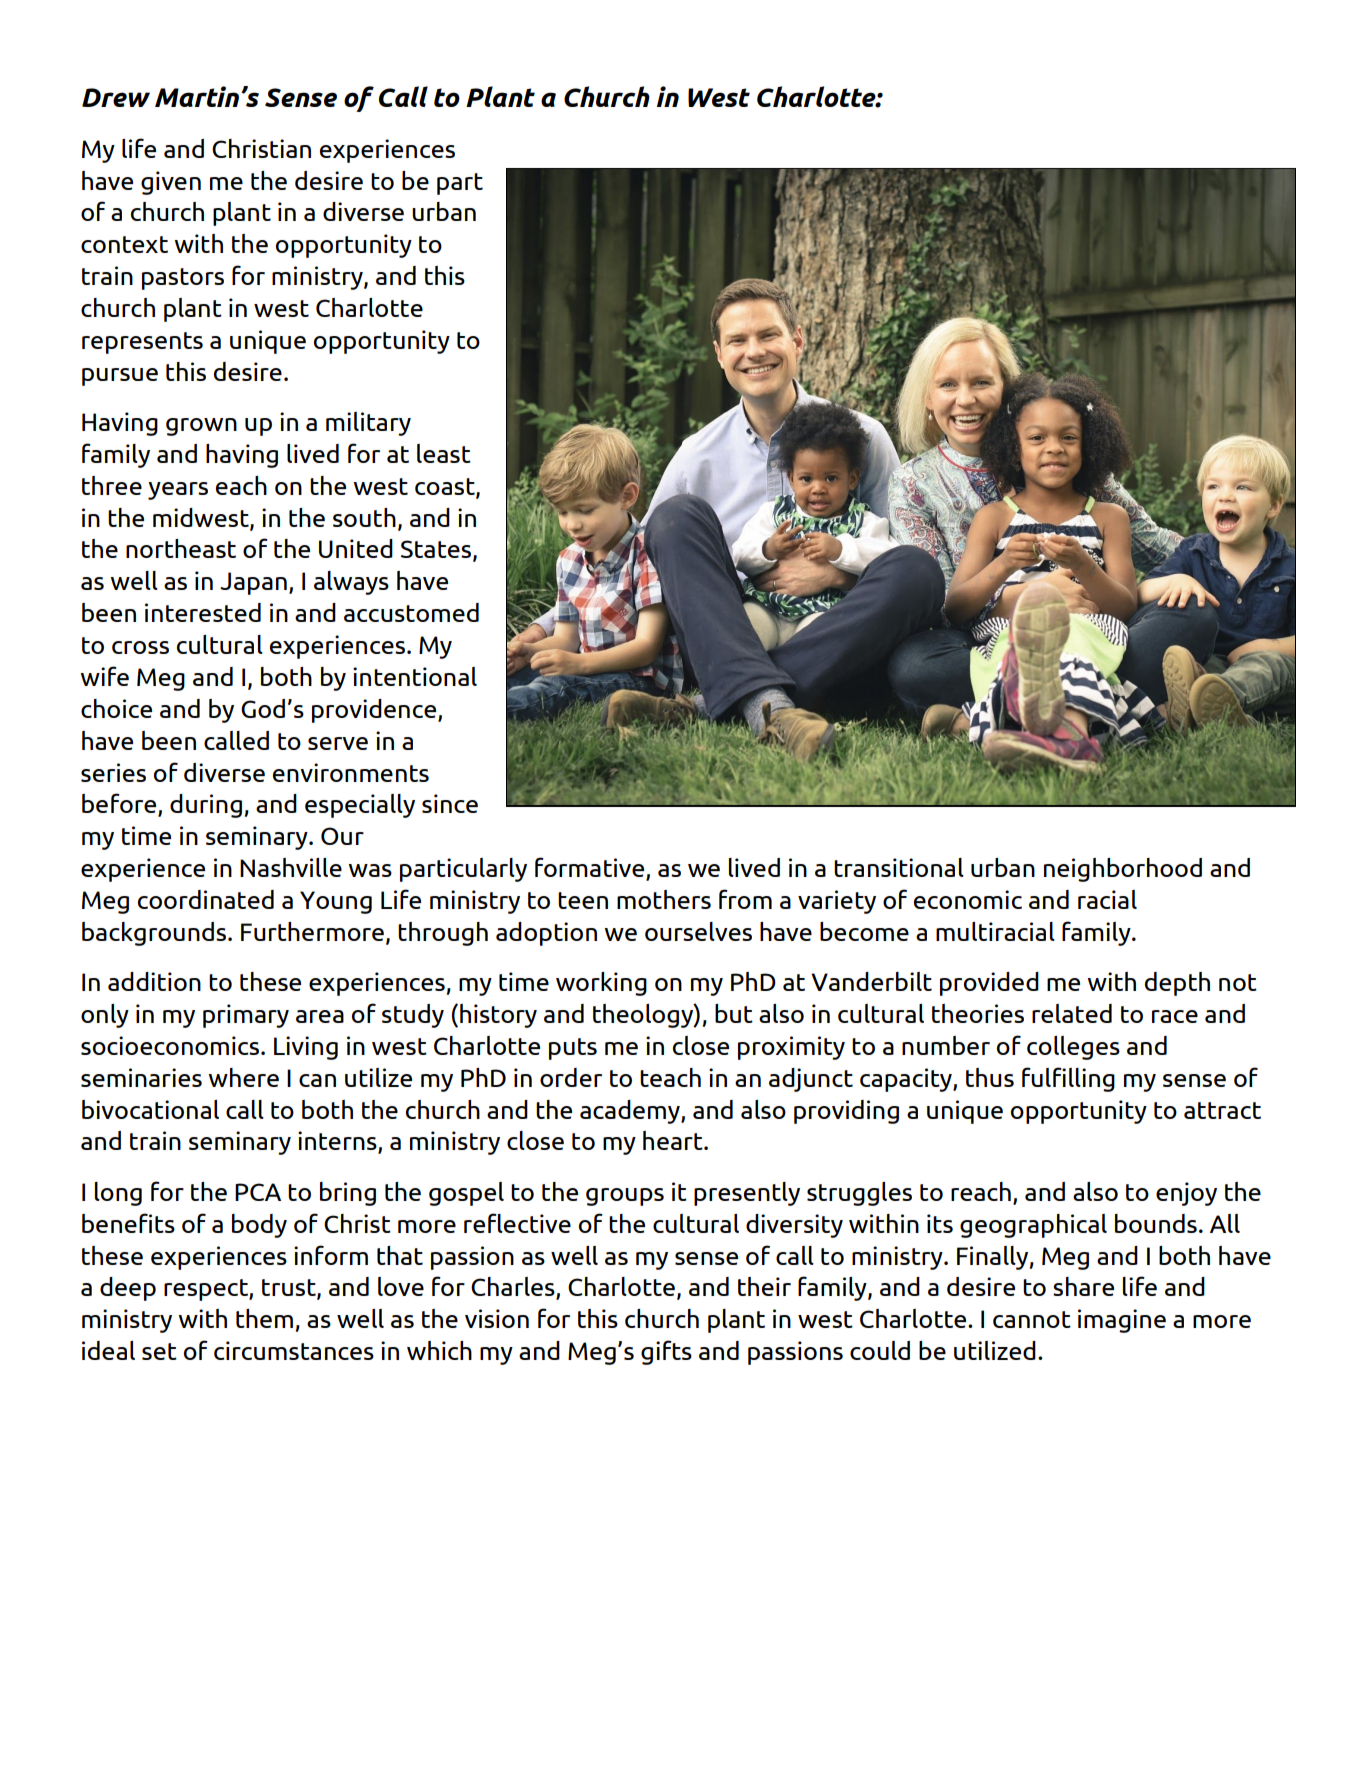 The height and width of the screenshot is (1771, 1368). Describe the element at coordinates (1123, 870) in the screenshot. I see `neighborhood` at that location.
